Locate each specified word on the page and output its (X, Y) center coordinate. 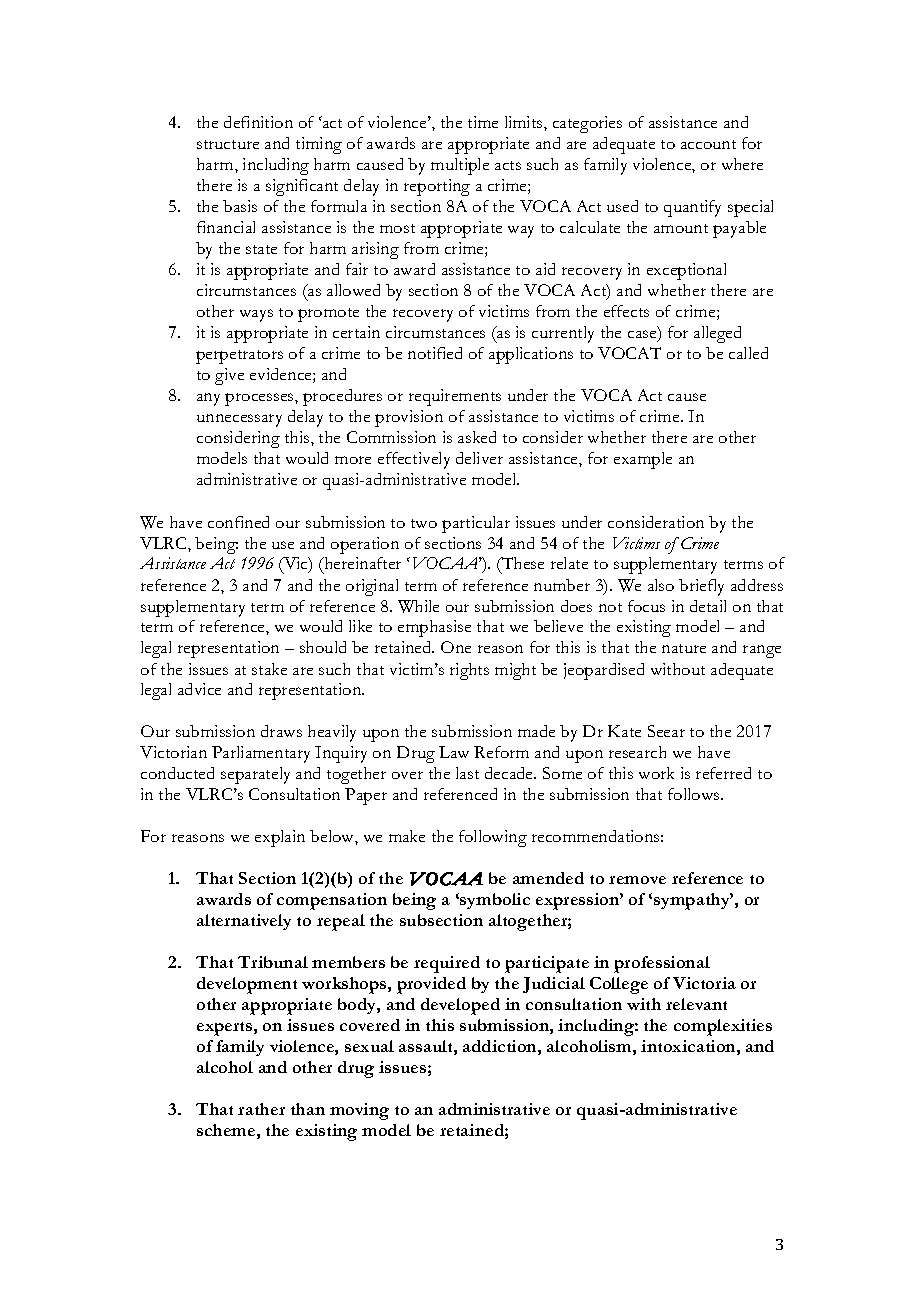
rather (261, 1109)
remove (637, 880)
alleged (717, 334)
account (708, 144)
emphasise (434, 628)
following (493, 838)
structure (228, 144)
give (229, 376)
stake (269, 669)
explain (280, 838)
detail (708, 606)
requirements (455, 397)
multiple (460, 166)
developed (460, 1006)
